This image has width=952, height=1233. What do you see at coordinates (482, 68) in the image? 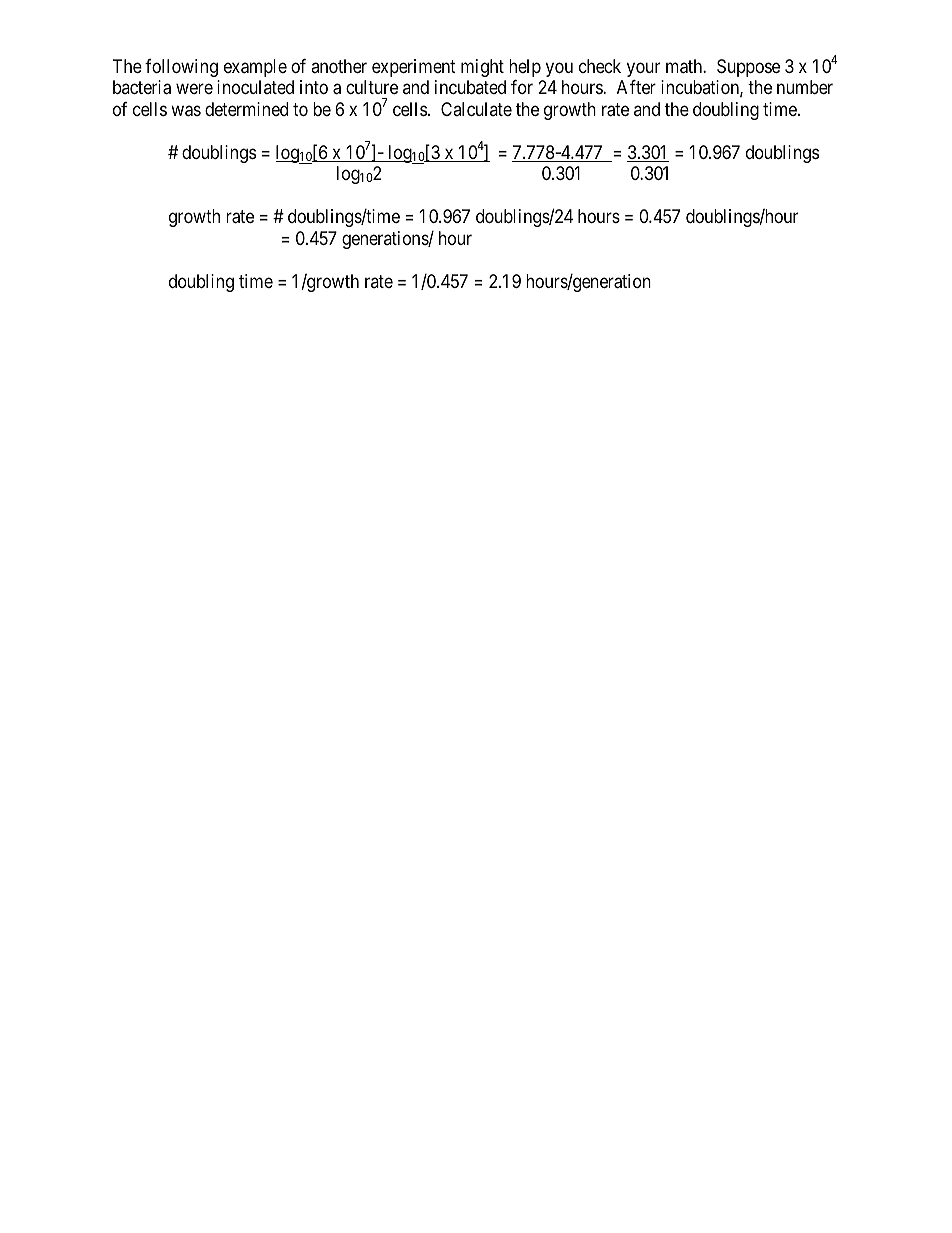
I see `might` at bounding box center [482, 68].
